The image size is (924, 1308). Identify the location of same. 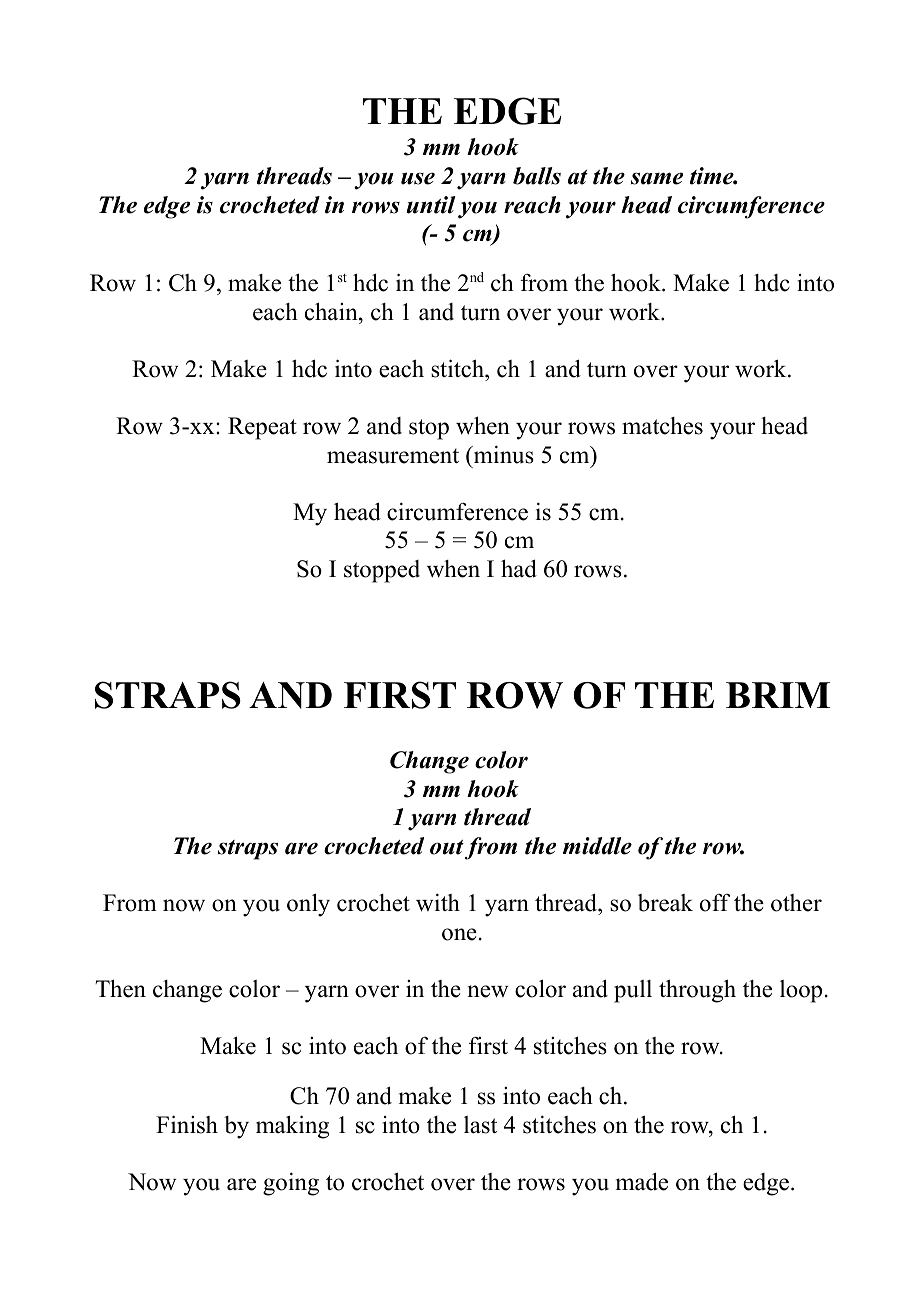
(657, 178).
